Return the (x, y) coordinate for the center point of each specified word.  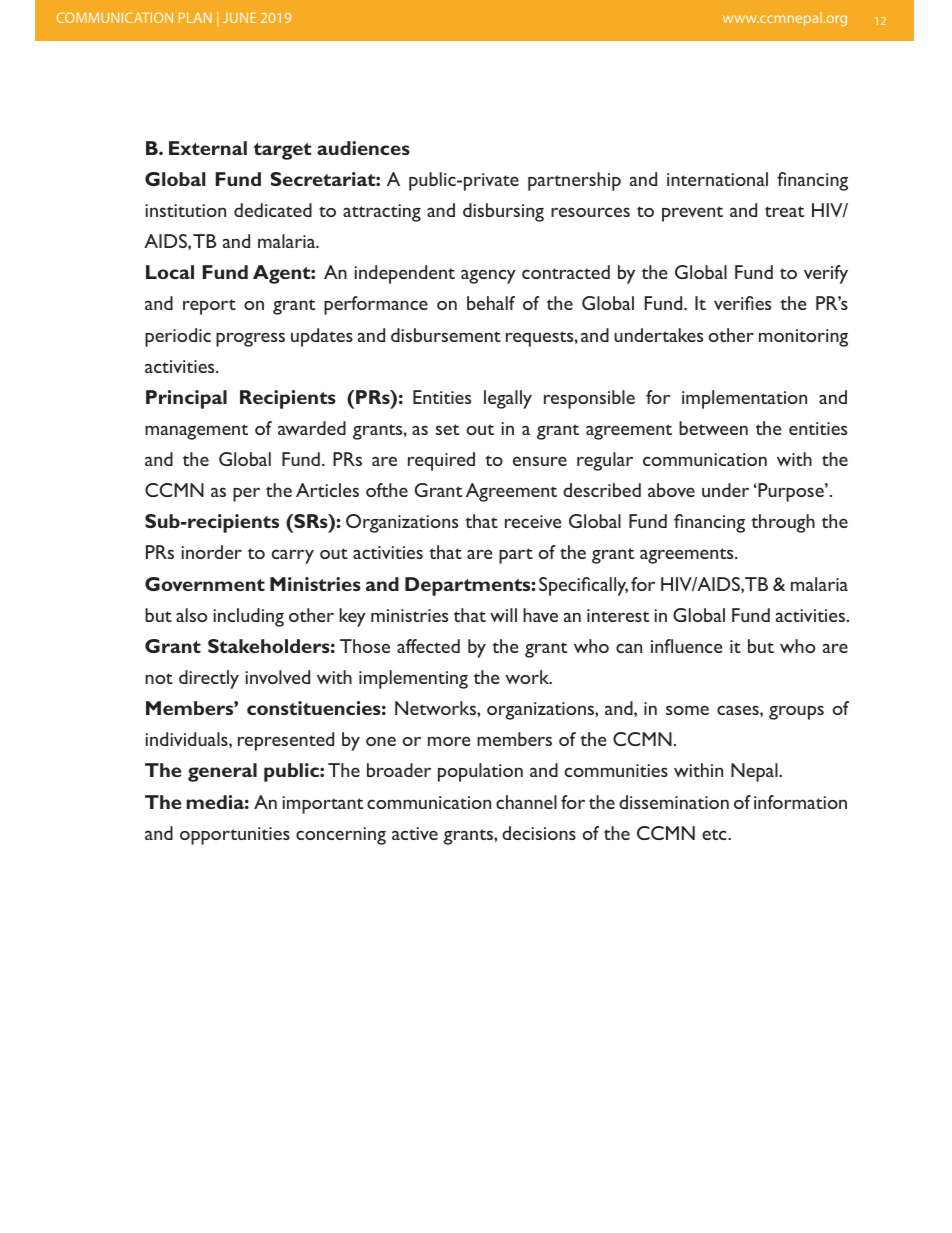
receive (533, 521)
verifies (742, 303)
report (209, 307)
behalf (491, 303)
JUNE (239, 17)
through (783, 523)
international (717, 179)
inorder (211, 552)
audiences (363, 148)
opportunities (235, 836)
